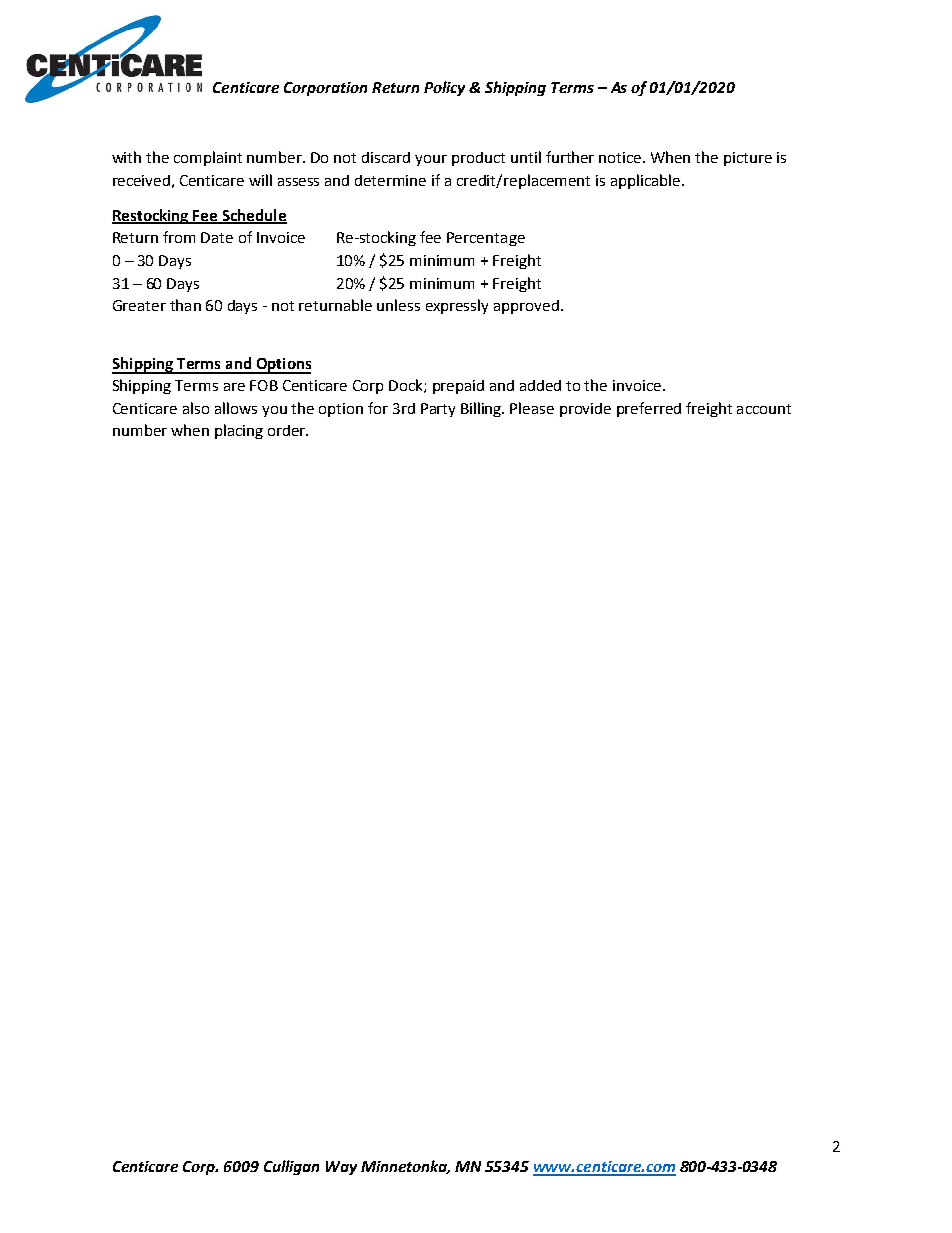 The height and width of the screenshot is (1233, 952). I want to click on complaint, so click(208, 158).
